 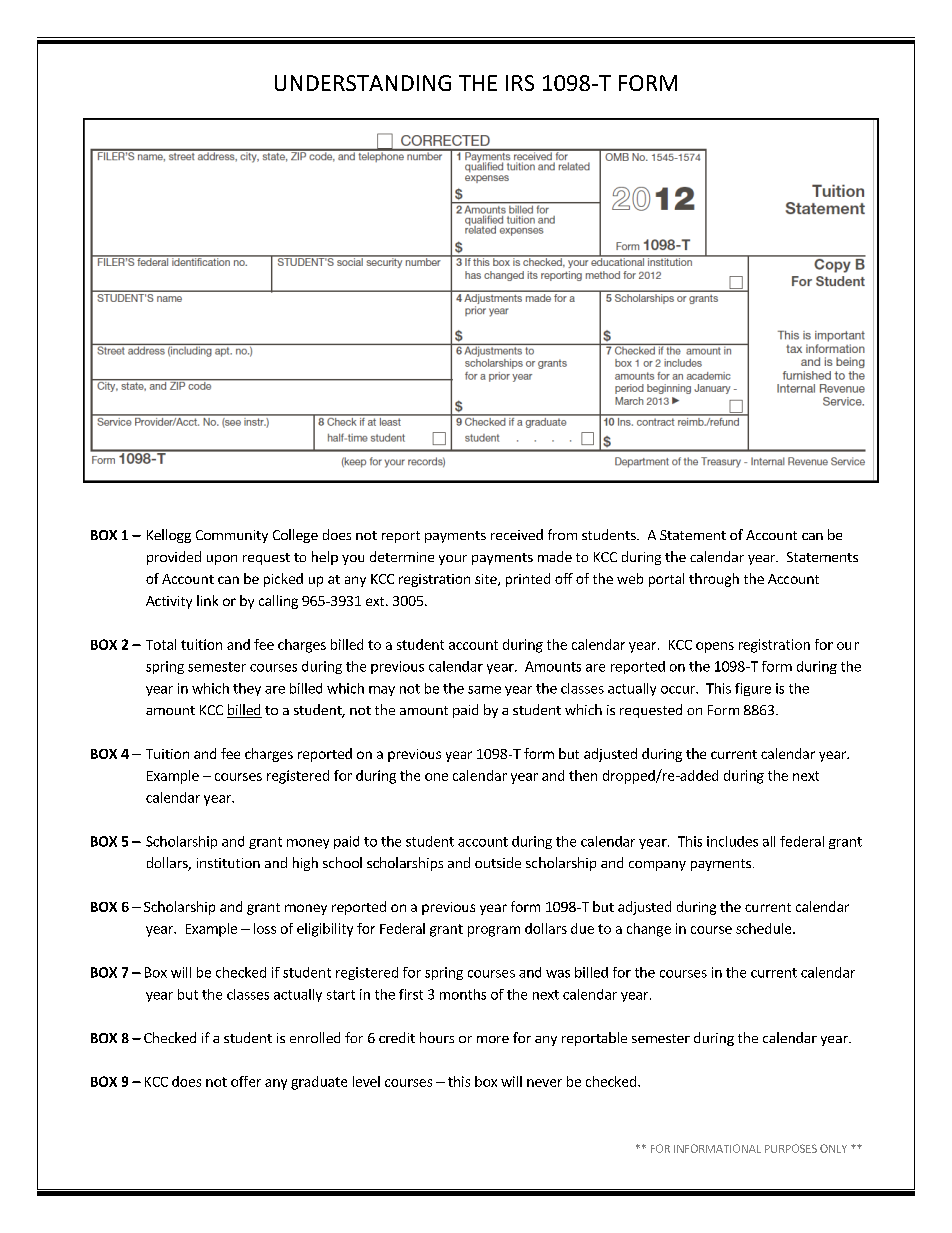 What do you see at coordinates (228, 863) in the screenshot?
I see `institution` at bounding box center [228, 863].
